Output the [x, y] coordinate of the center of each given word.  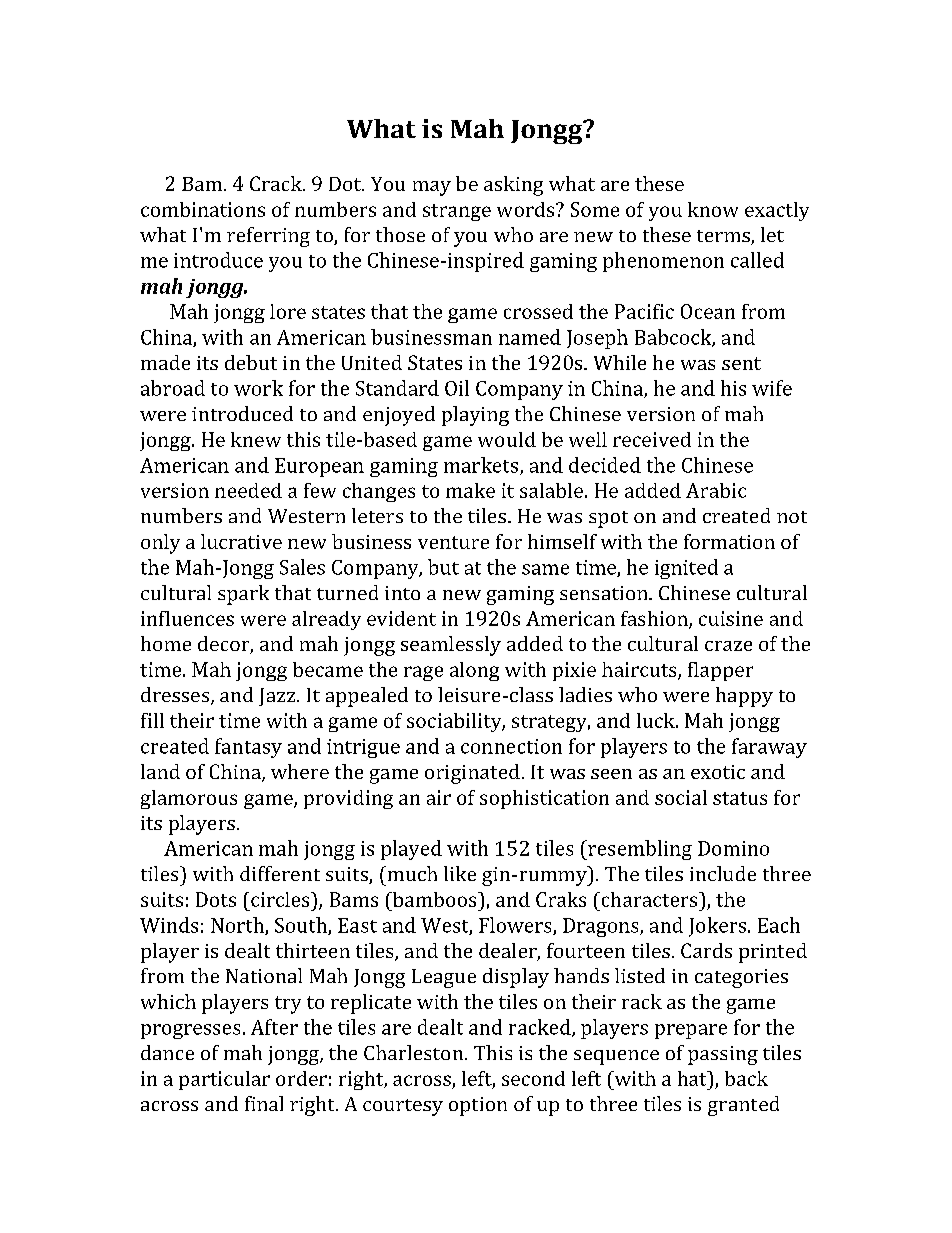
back [746, 1078]
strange [457, 212]
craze [728, 646]
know [713, 209]
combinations [203, 209]
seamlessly [451, 646]
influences [187, 618]
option [478, 1106]
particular [224, 1080]
